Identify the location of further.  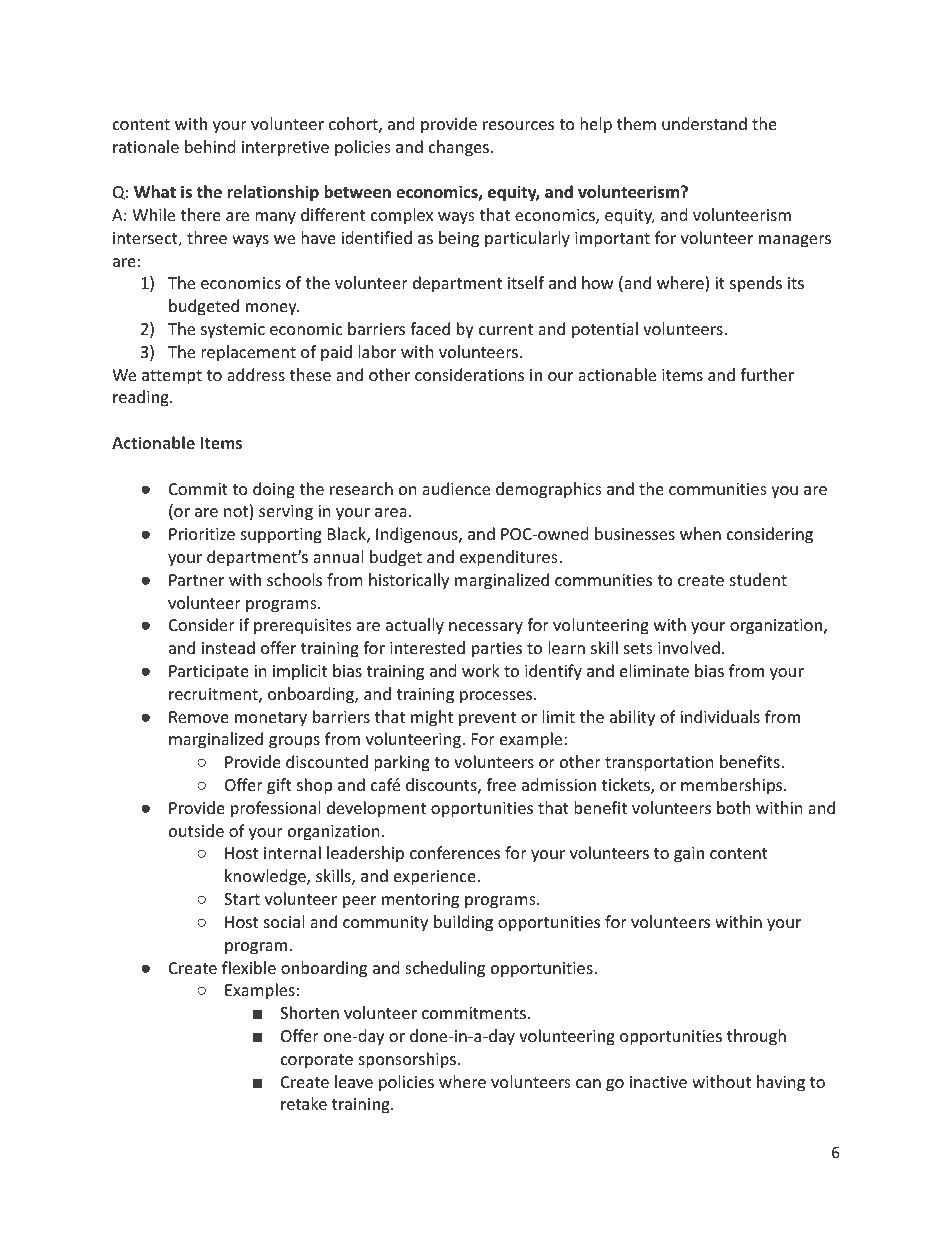
(767, 374).
